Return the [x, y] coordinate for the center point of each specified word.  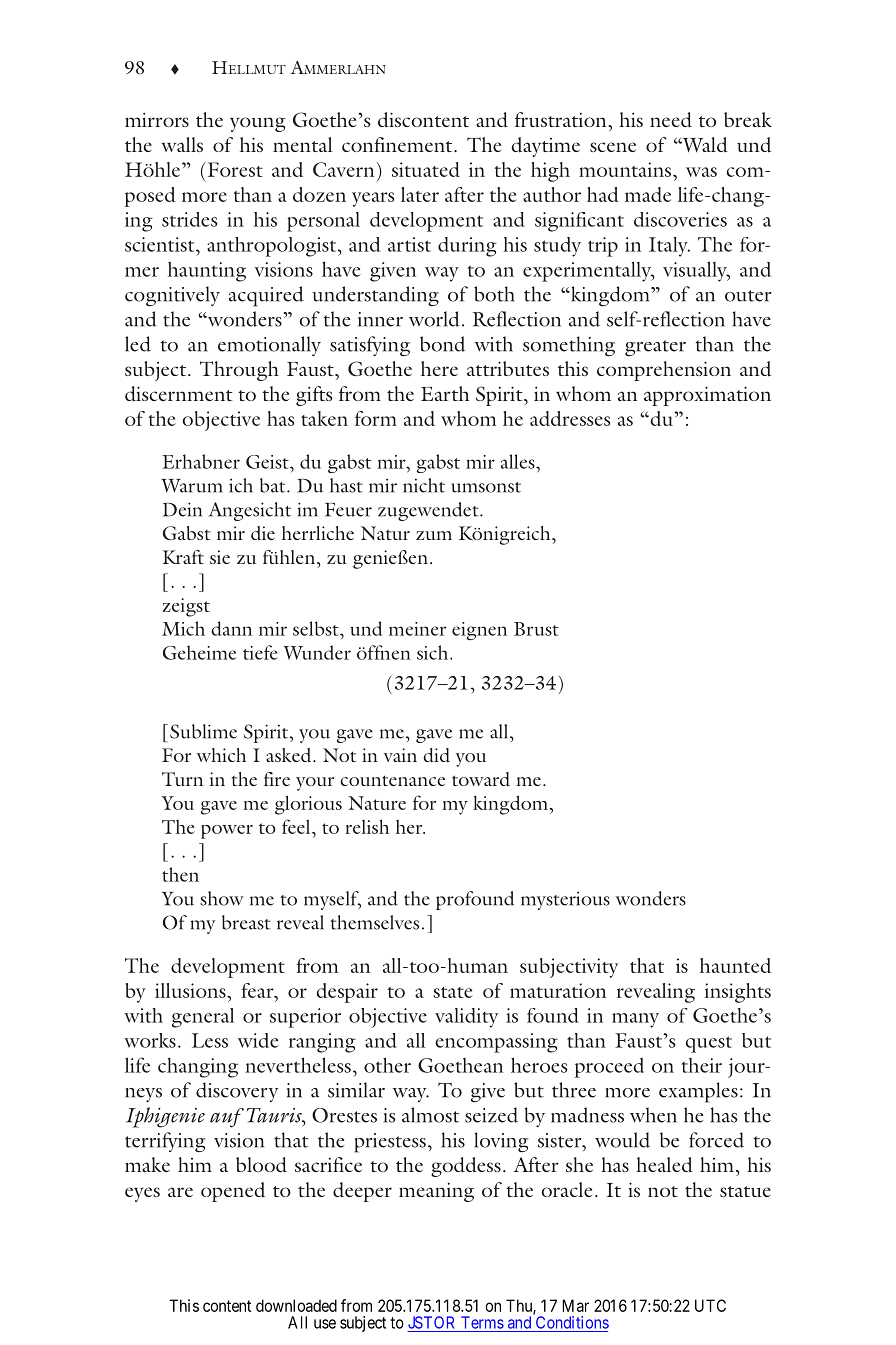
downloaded [296, 1305]
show [222, 898]
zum [434, 535]
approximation [707, 396]
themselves [374, 922]
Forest [234, 169]
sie [220, 557]
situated [426, 169]
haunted [735, 965]
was [701, 172]
